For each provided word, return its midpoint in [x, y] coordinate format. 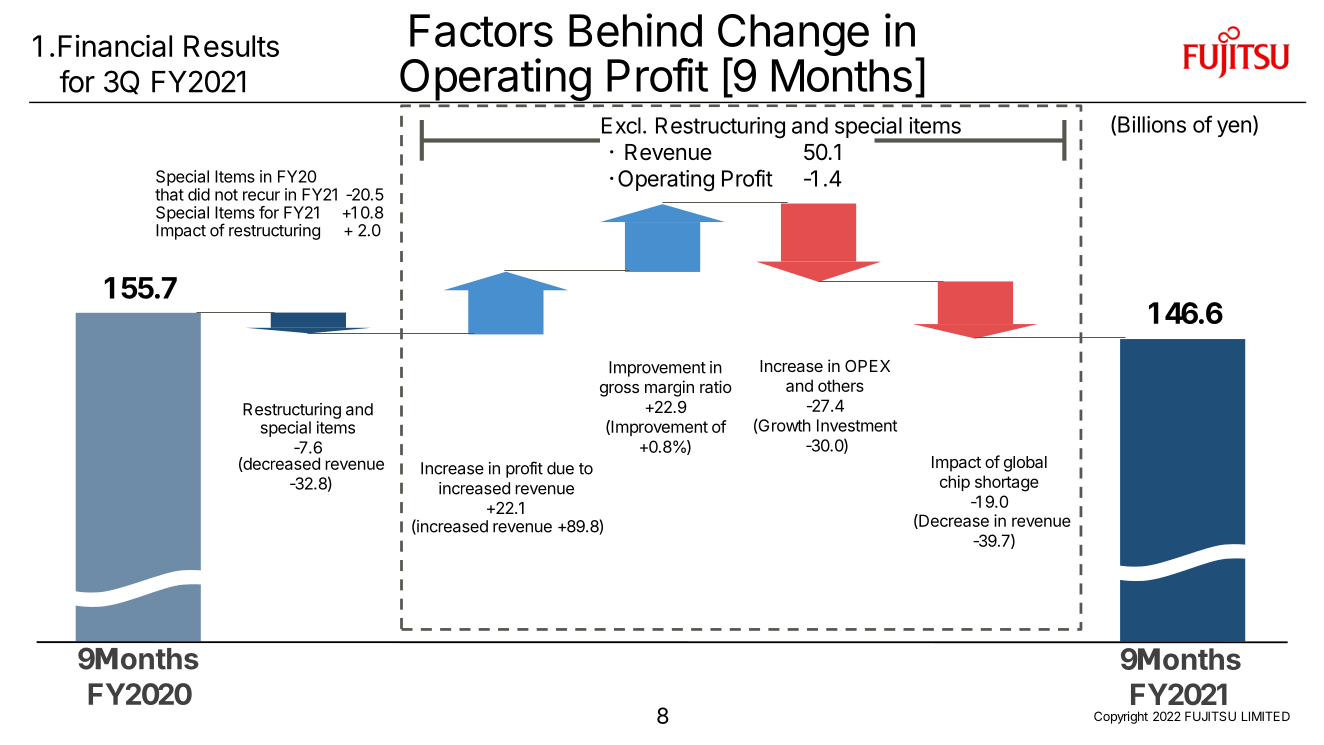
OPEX [867, 366]
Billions [1152, 124]
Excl [621, 125]
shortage [1007, 483]
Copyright [1121, 717]
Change [793, 36]
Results [231, 46]
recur [261, 196]
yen [1234, 128]
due [560, 468]
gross [619, 390]
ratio [716, 386]
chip [955, 483]
